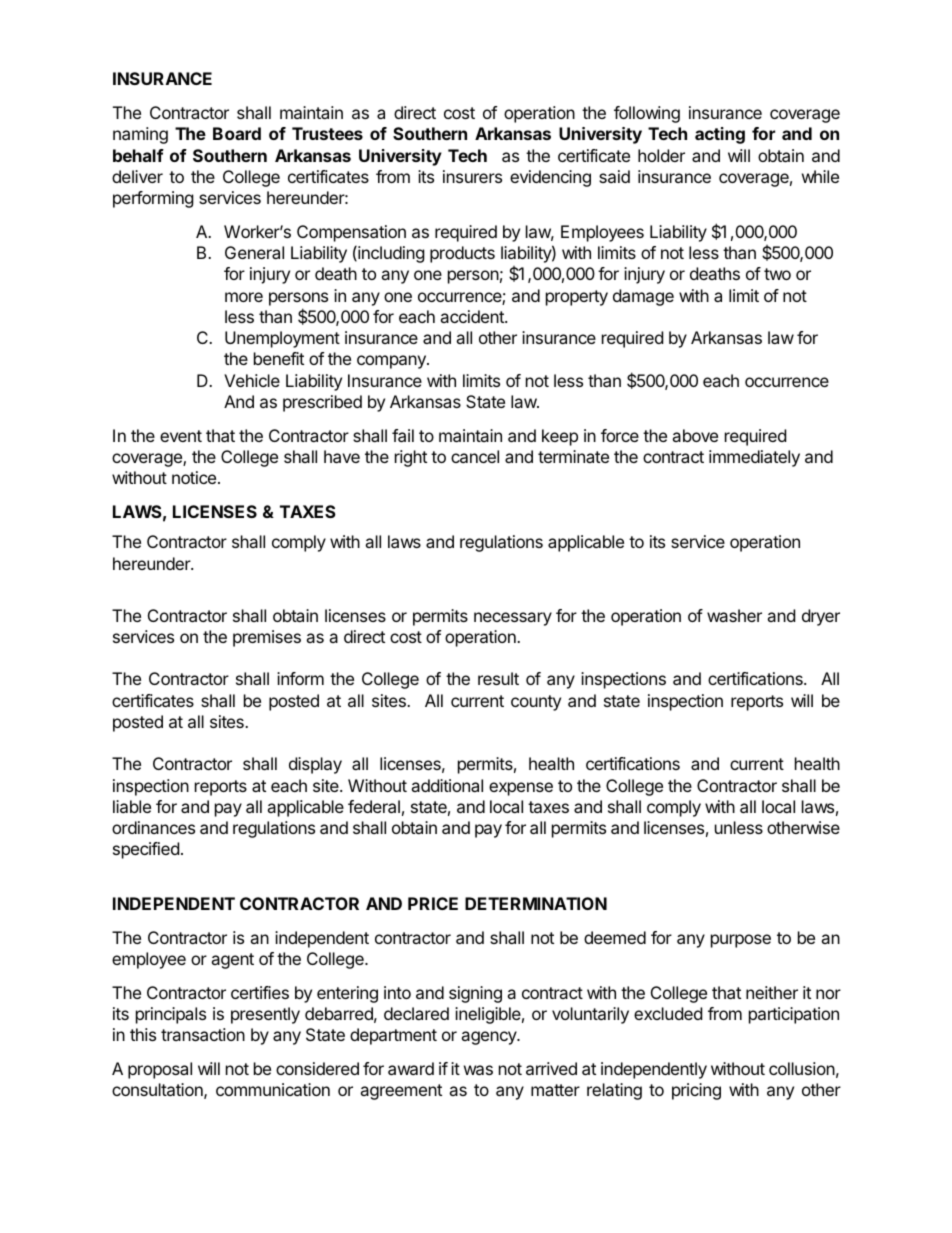 The image size is (952, 1233). Describe the element at coordinates (153, 827) in the screenshot. I see `ordinances` at that location.
